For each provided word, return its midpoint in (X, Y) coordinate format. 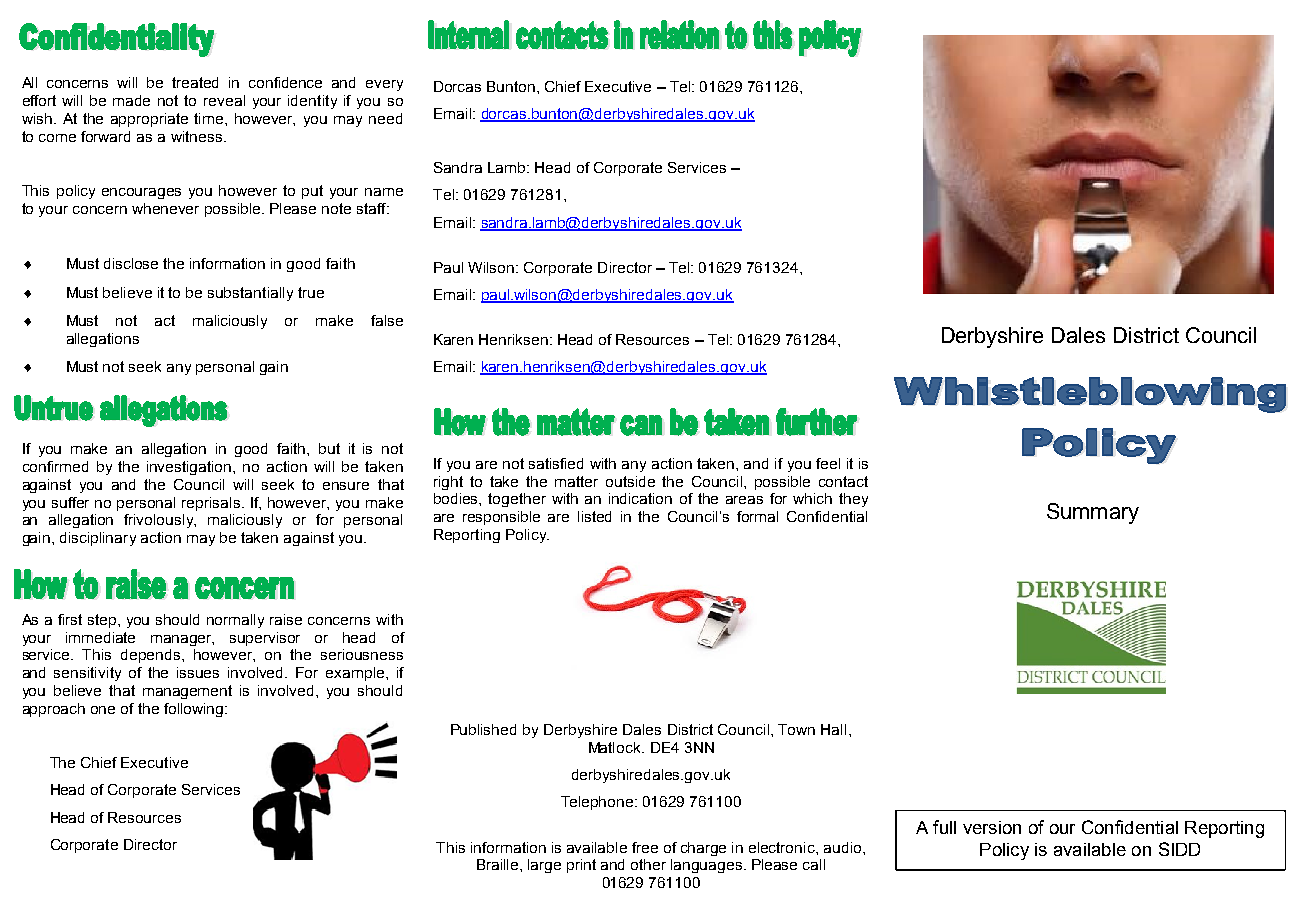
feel (828, 463)
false (387, 320)
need (385, 118)
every (384, 85)
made (131, 100)
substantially (250, 294)
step (103, 621)
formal (757, 516)
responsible (501, 518)
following (195, 710)
